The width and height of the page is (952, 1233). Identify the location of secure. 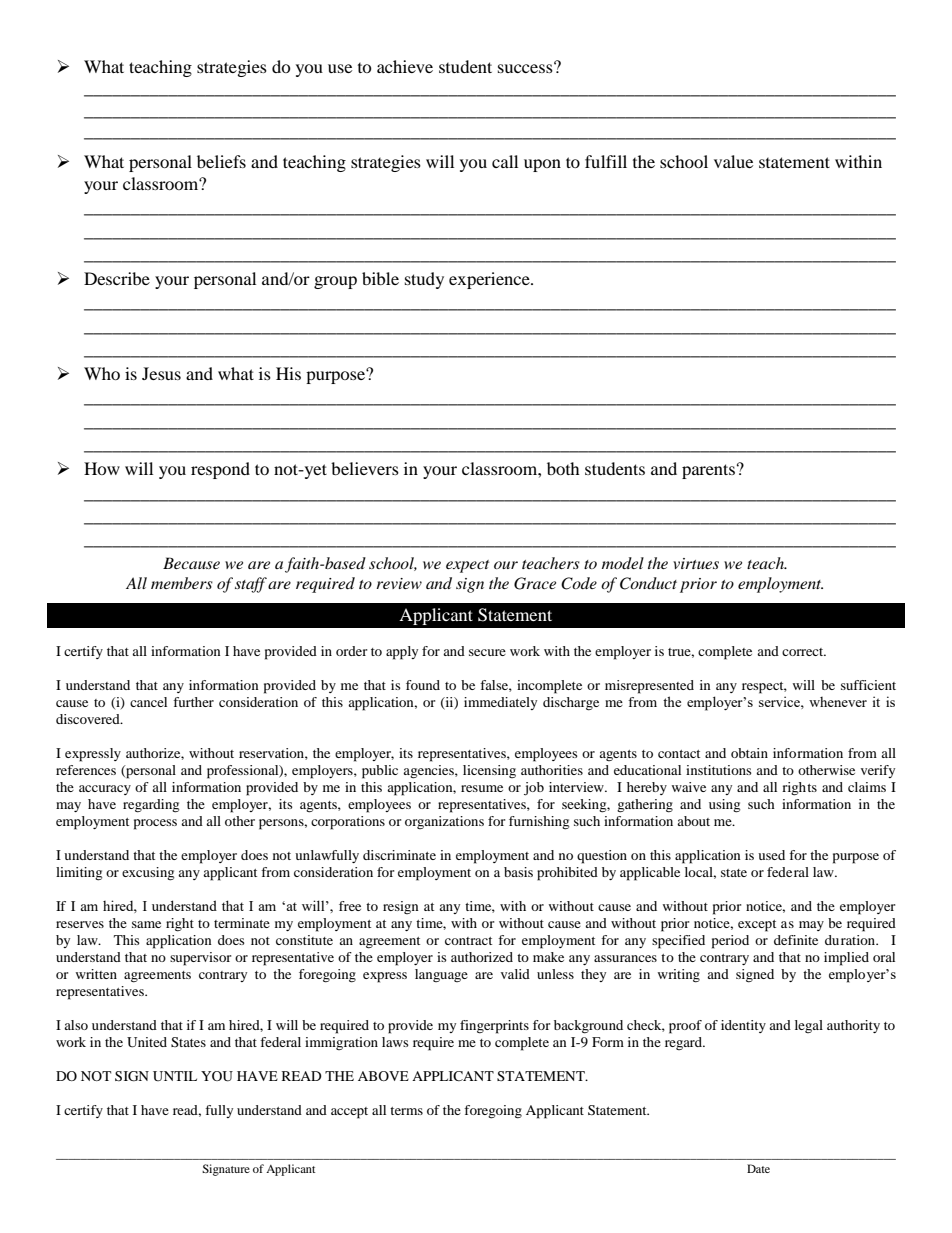
(487, 652).
